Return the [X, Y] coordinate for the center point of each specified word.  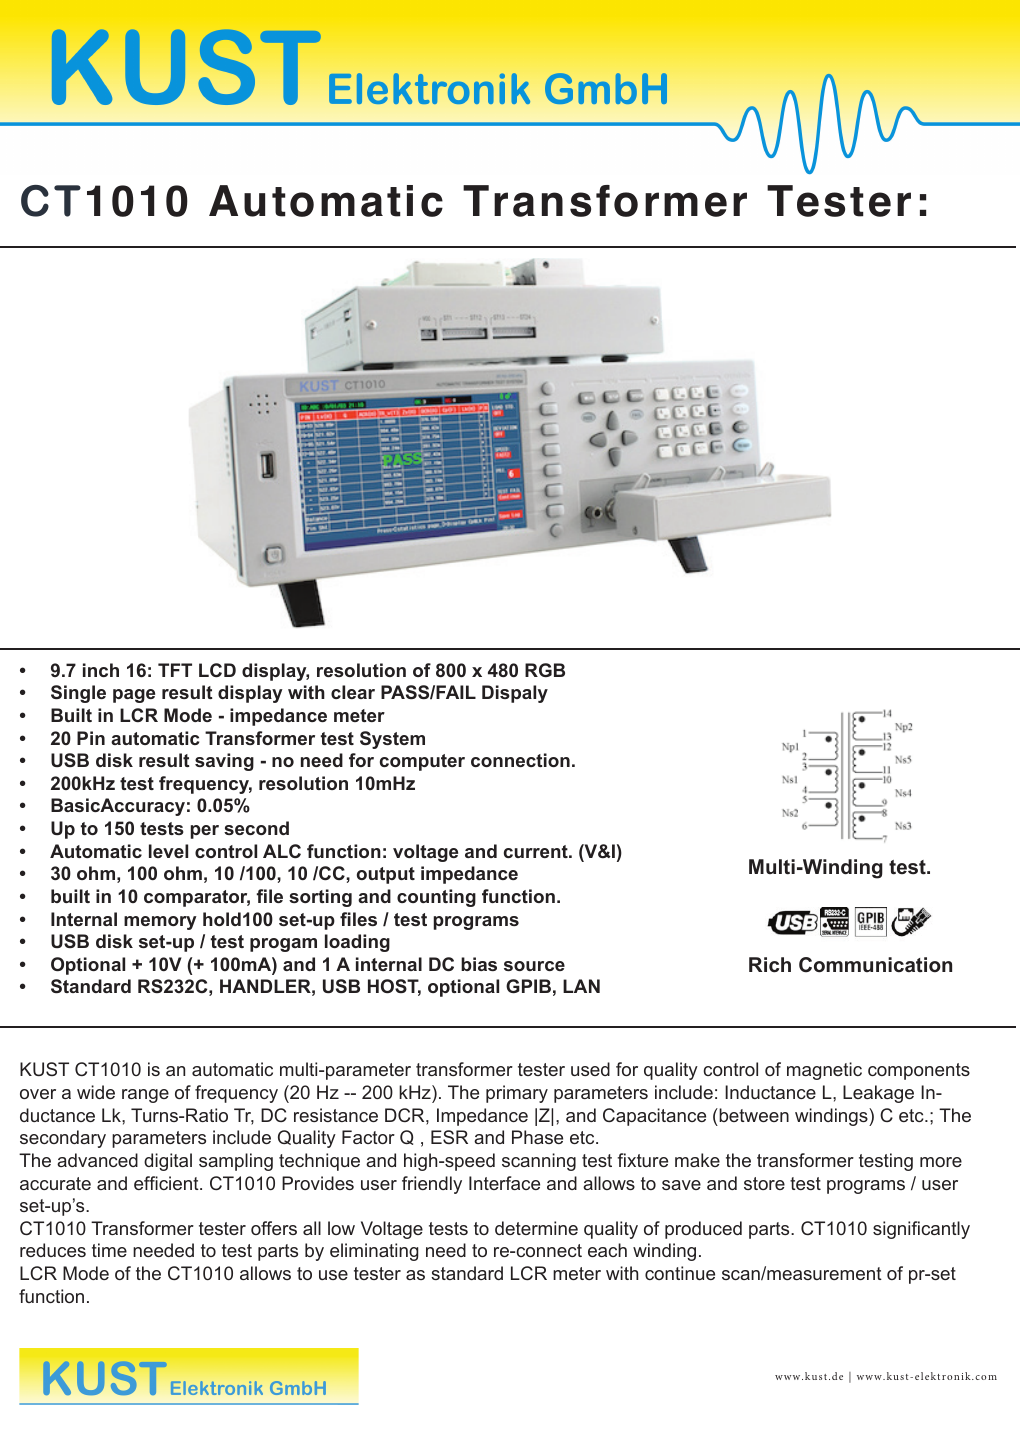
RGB [545, 670]
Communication [875, 965]
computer [422, 762]
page [134, 696]
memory [160, 923]
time [109, 1250]
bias [479, 964]
